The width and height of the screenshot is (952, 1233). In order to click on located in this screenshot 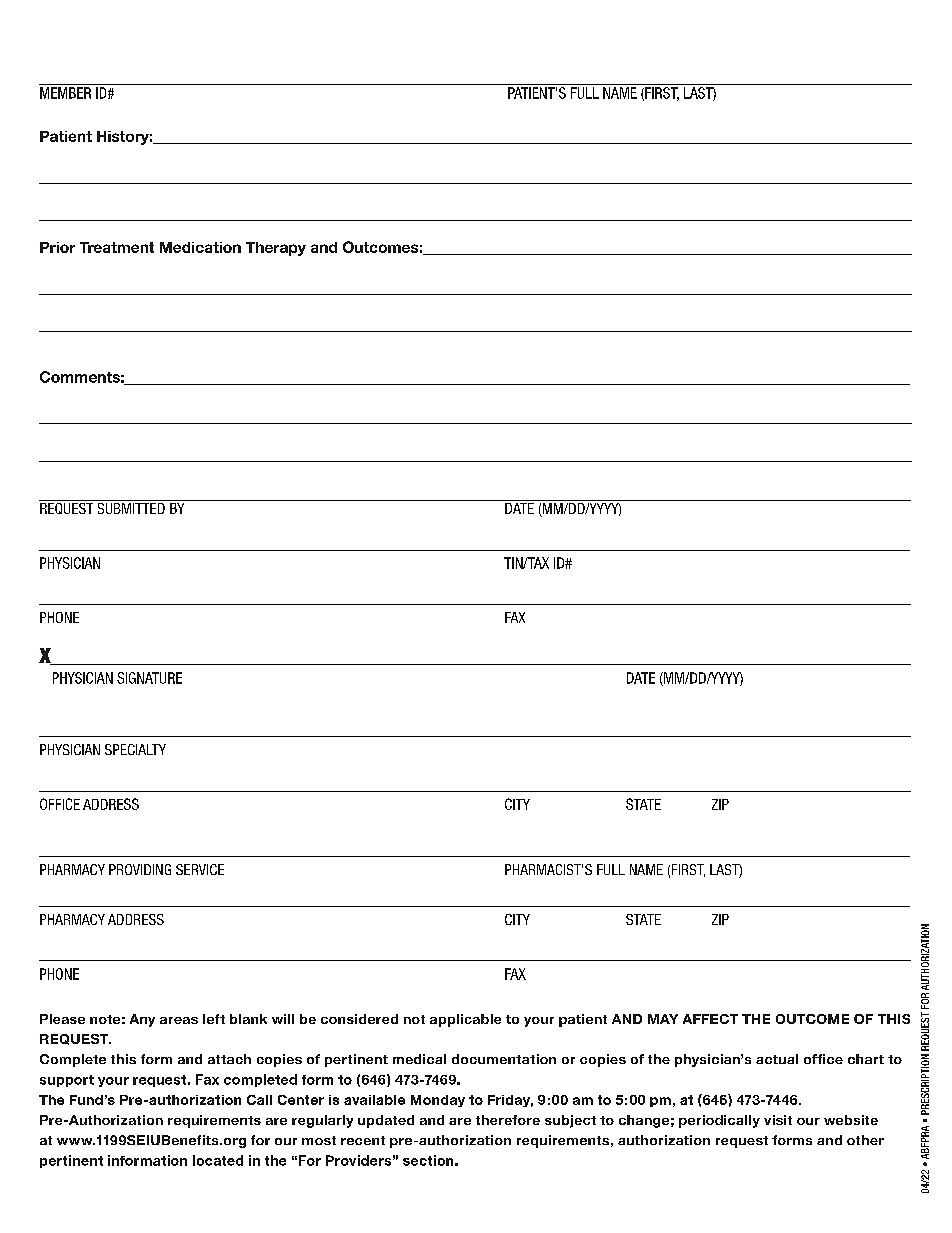, I will do `click(218, 1160)`.
